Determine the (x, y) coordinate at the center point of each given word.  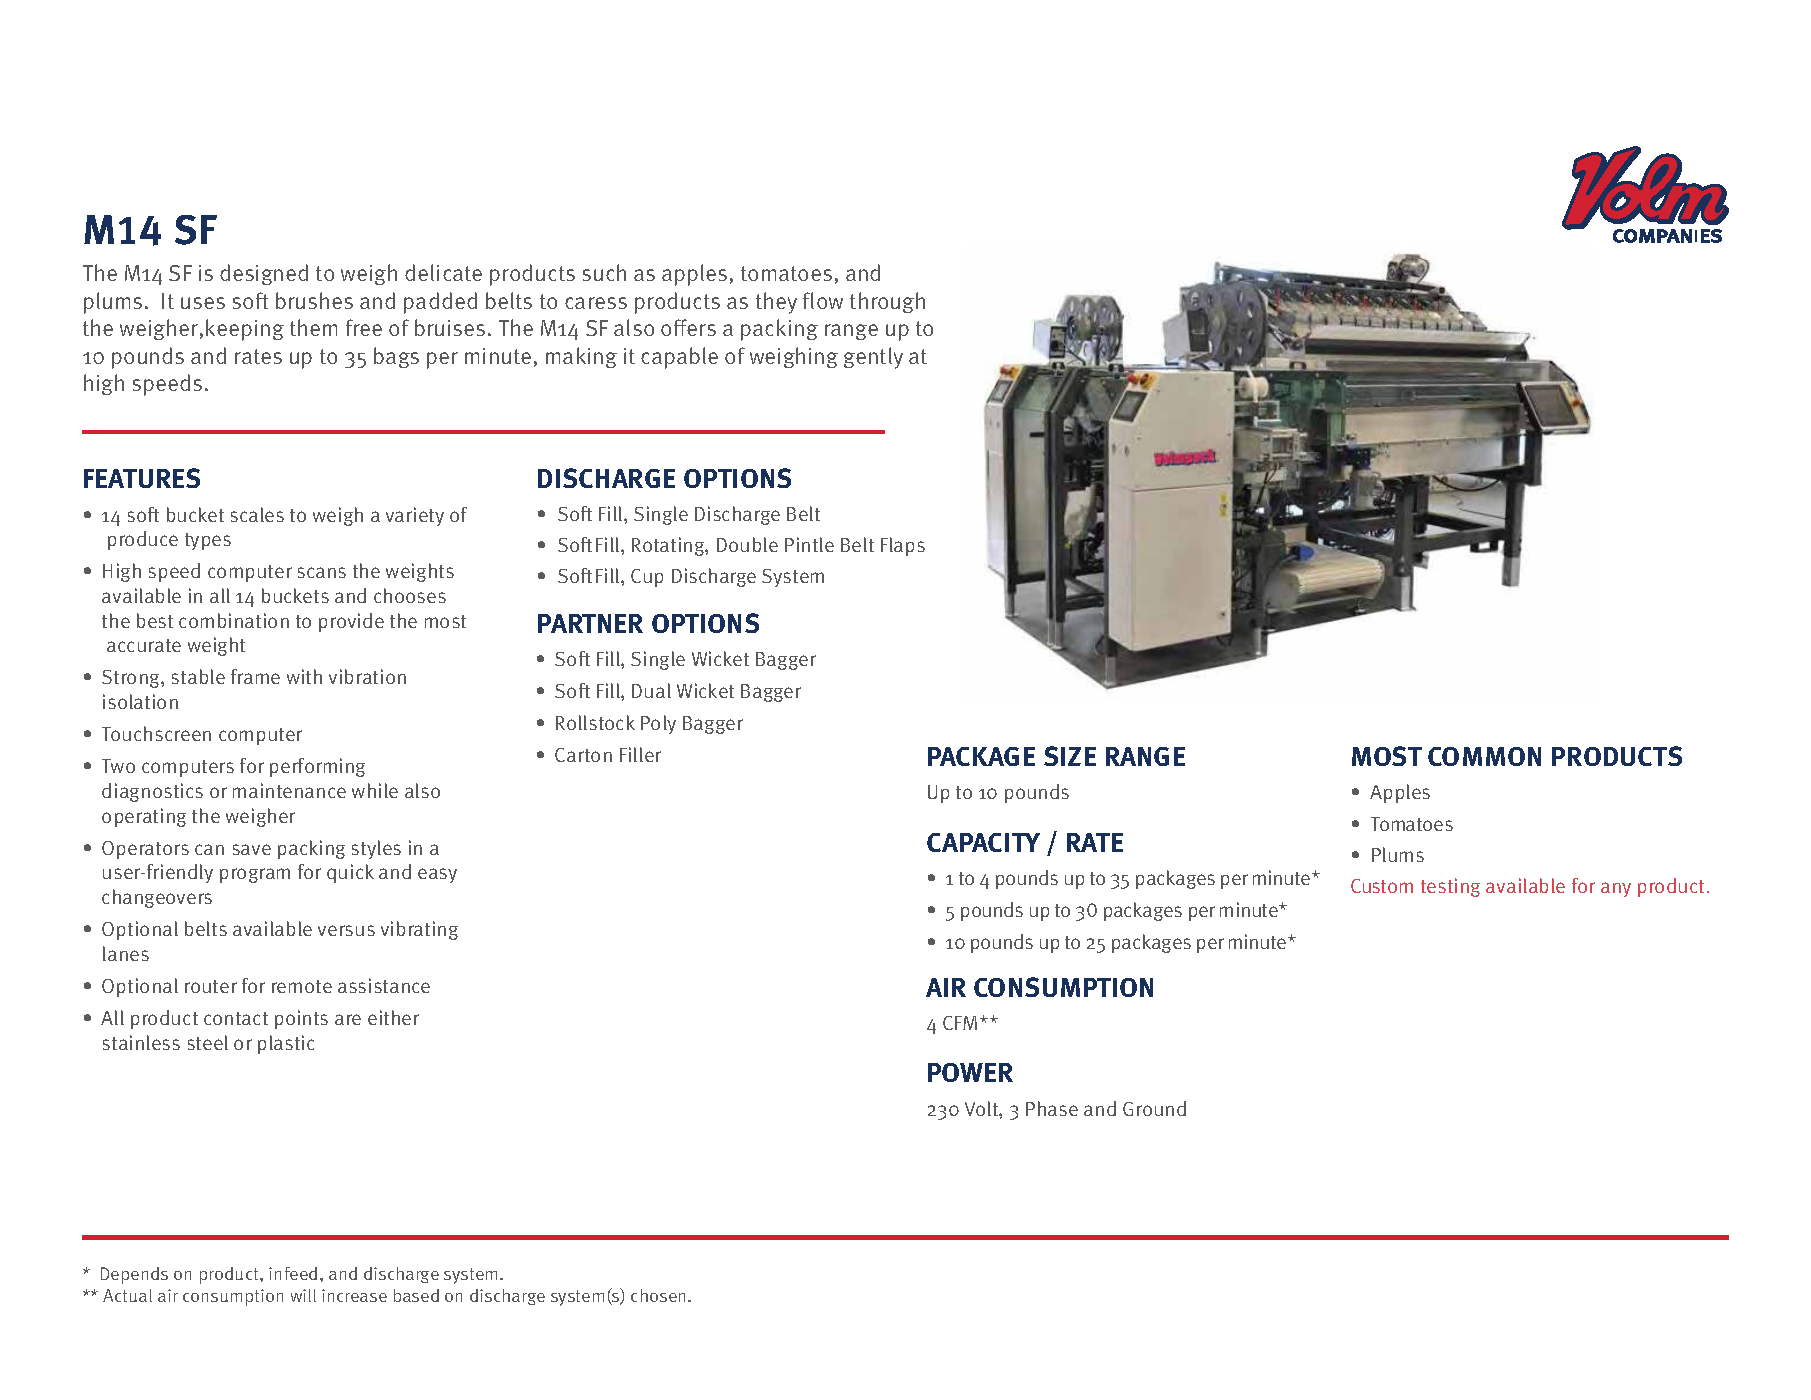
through (887, 302)
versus (346, 930)
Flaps (903, 546)
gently (873, 358)
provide (351, 622)
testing (1450, 887)
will (303, 1295)
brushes (314, 300)
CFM (962, 1023)
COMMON (1484, 756)
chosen (660, 1295)
